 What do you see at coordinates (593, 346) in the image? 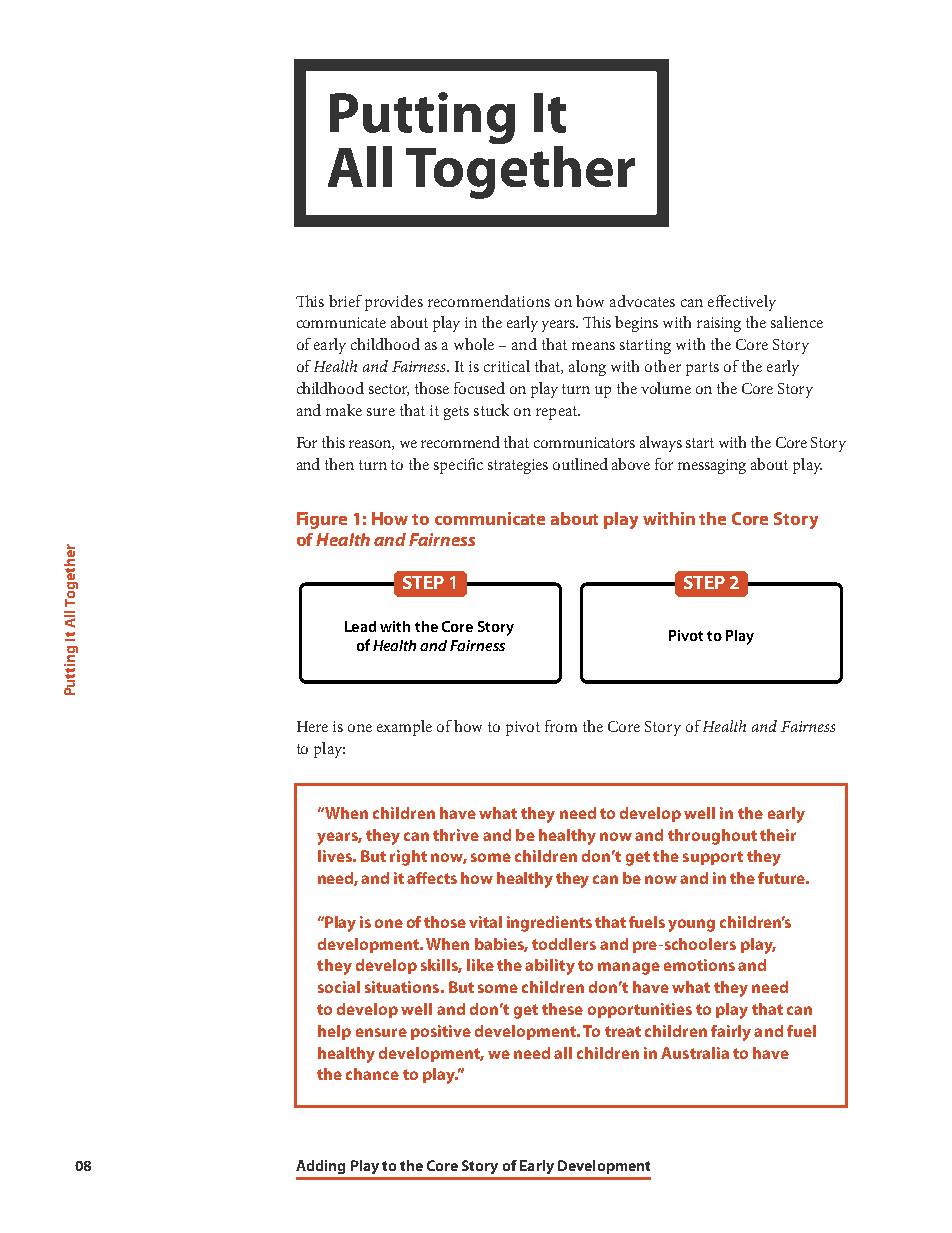
I see `means` at bounding box center [593, 346].
